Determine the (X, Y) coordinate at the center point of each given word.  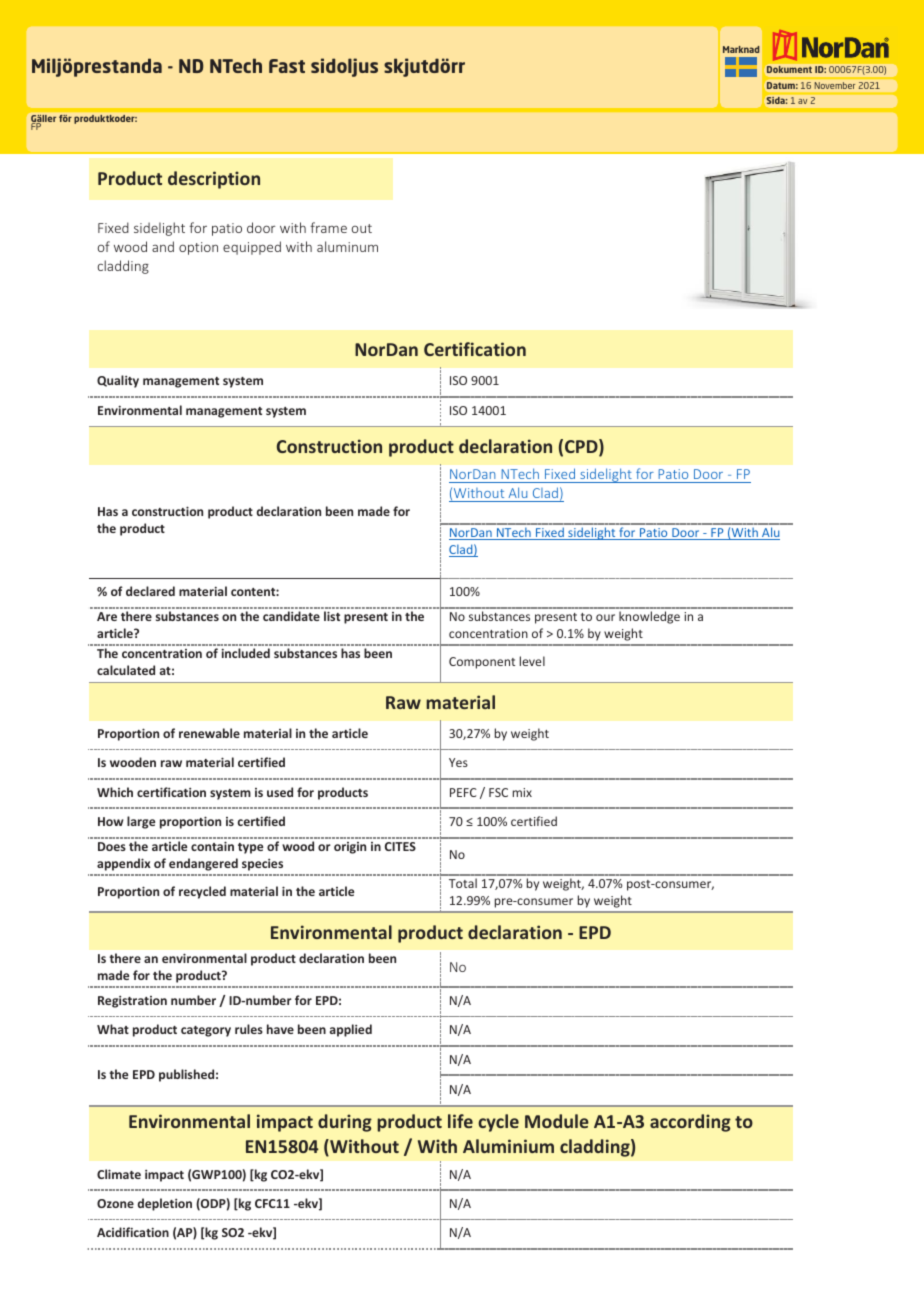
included (245, 653)
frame (328, 227)
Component (482, 663)
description (214, 180)
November (835, 85)
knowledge (649, 617)
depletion (165, 1204)
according (690, 1123)
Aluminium (508, 1146)
